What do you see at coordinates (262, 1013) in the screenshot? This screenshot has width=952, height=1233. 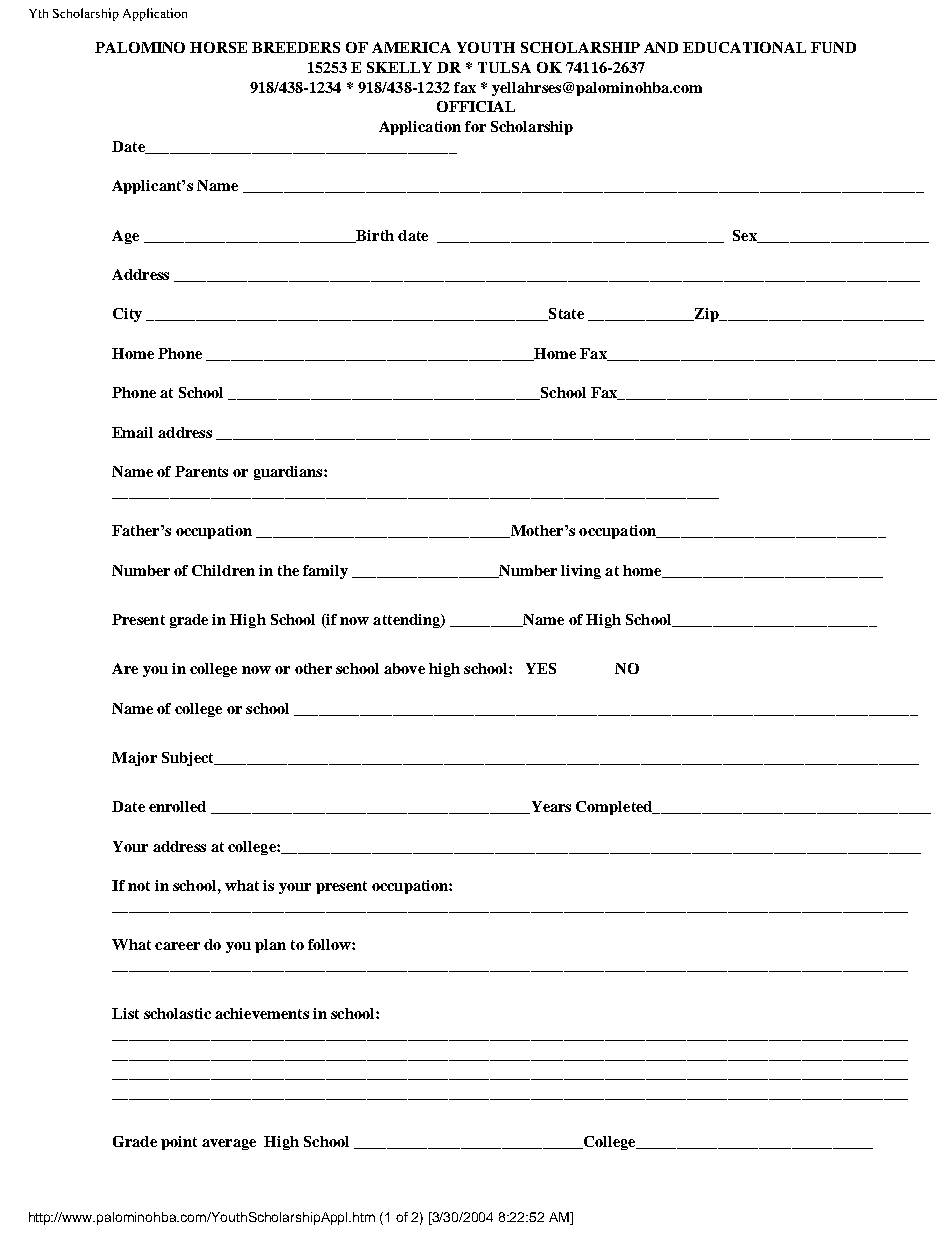 I see `achievements` at bounding box center [262, 1013].
